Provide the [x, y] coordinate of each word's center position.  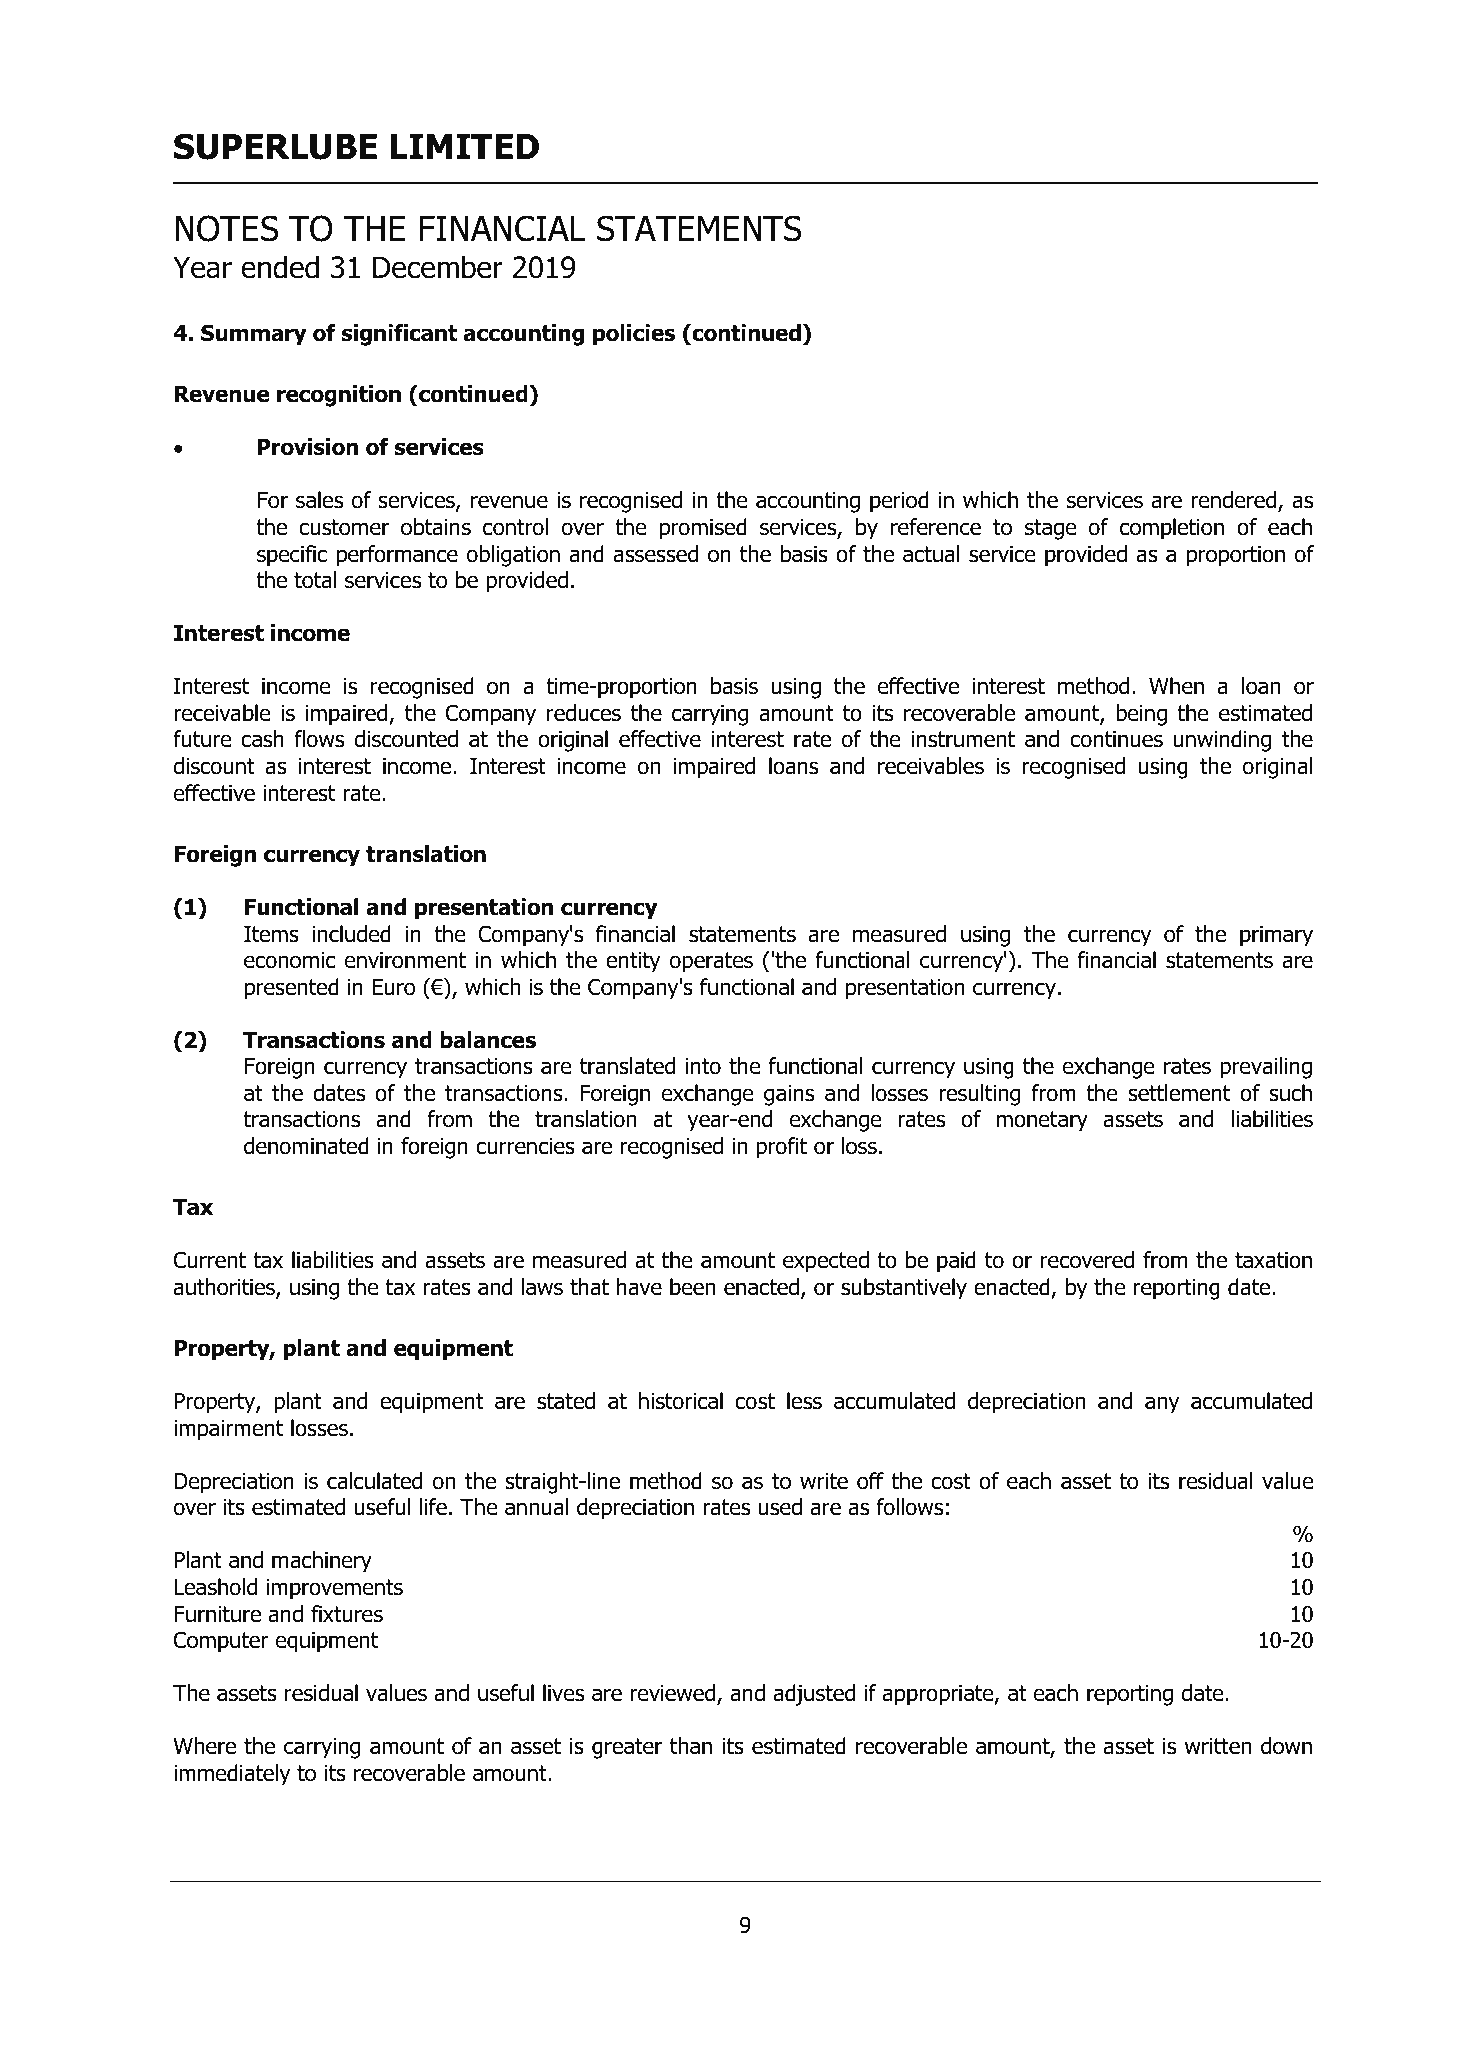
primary [1276, 936]
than [691, 1746]
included [351, 934]
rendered [1235, 501]
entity [633, 962]
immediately [232, 1775]
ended [280, 267]
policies [634, 335]
